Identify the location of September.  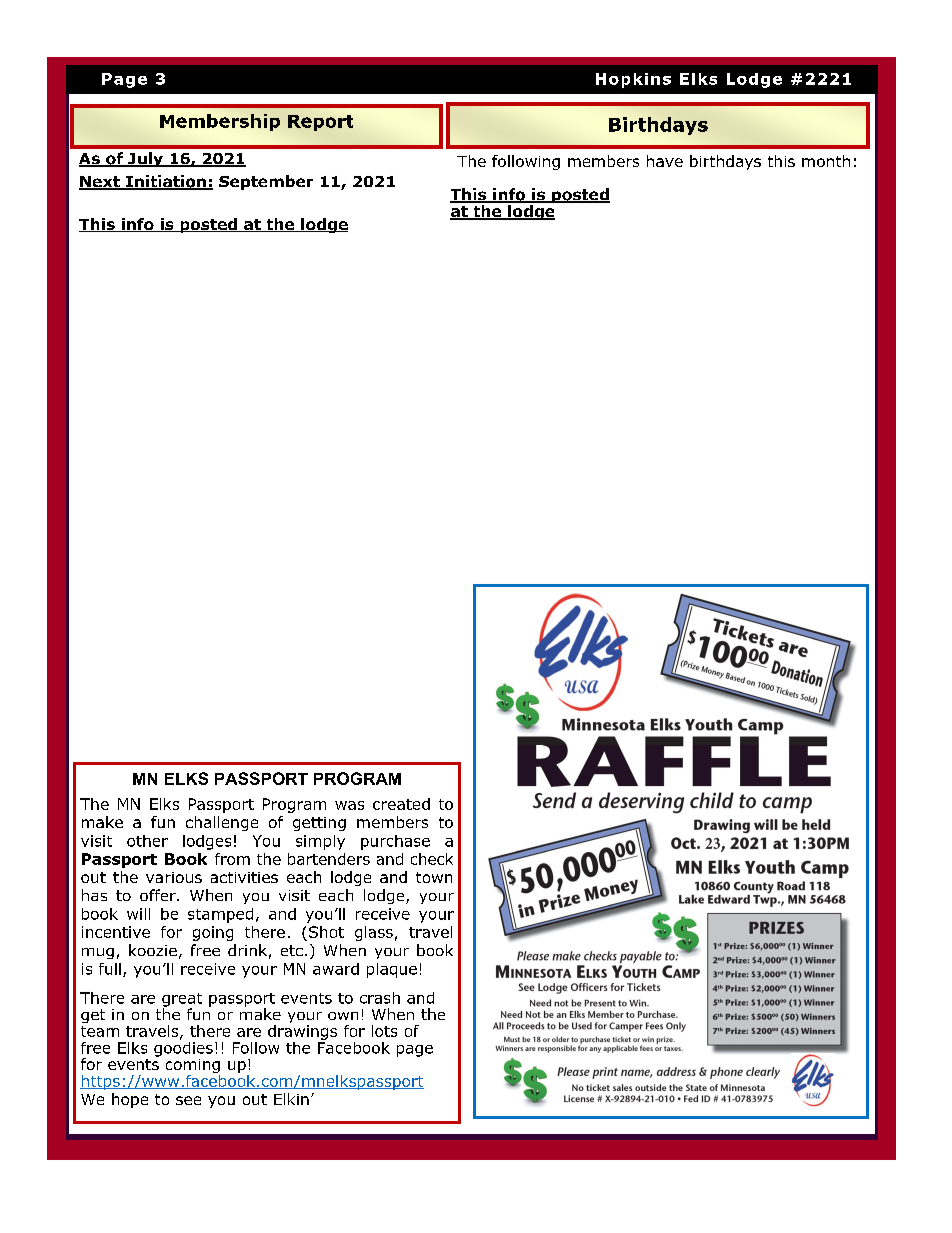
(266, 182).
